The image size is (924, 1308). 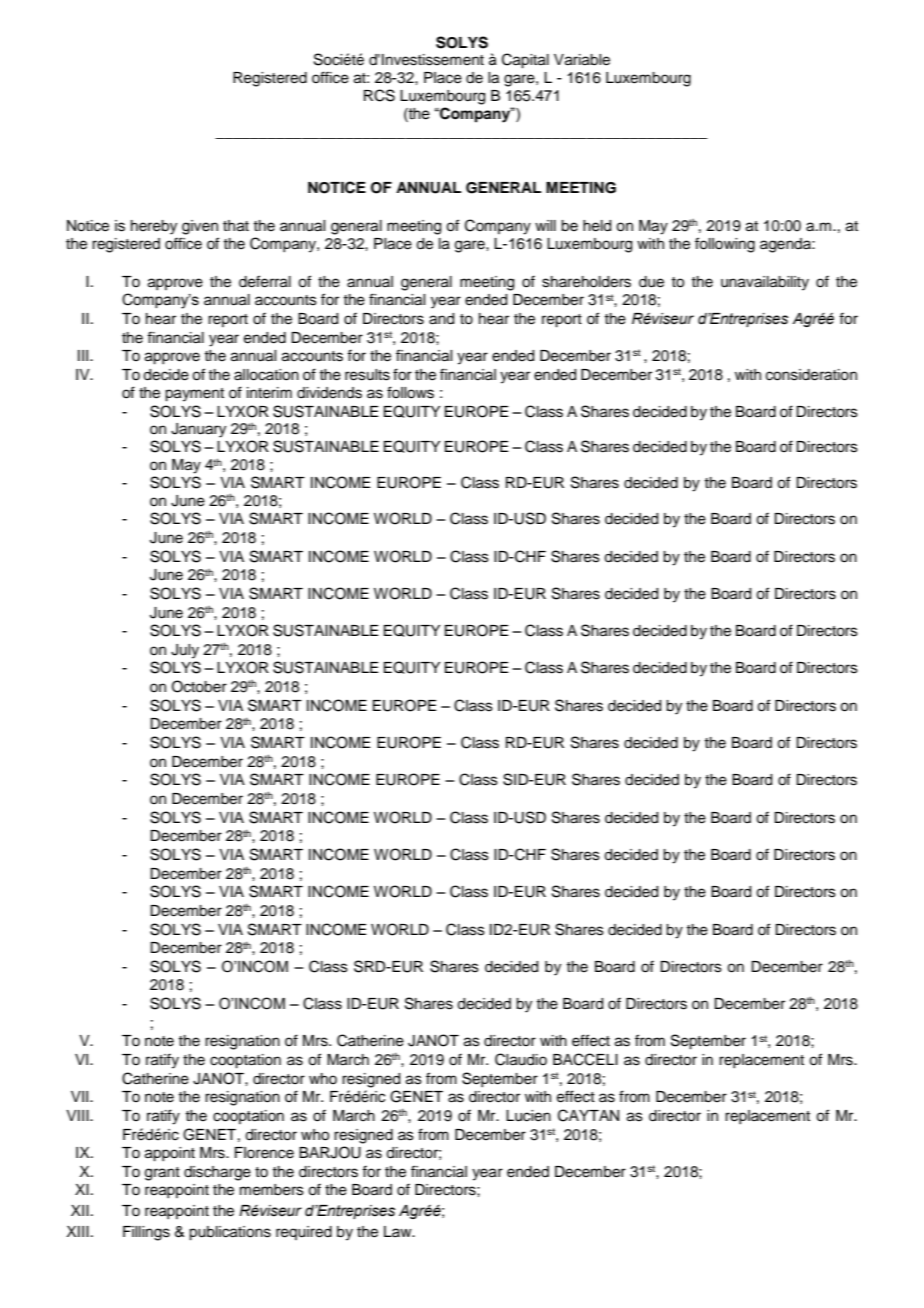 I want to click on Variable, so click(x=582, y=60).
